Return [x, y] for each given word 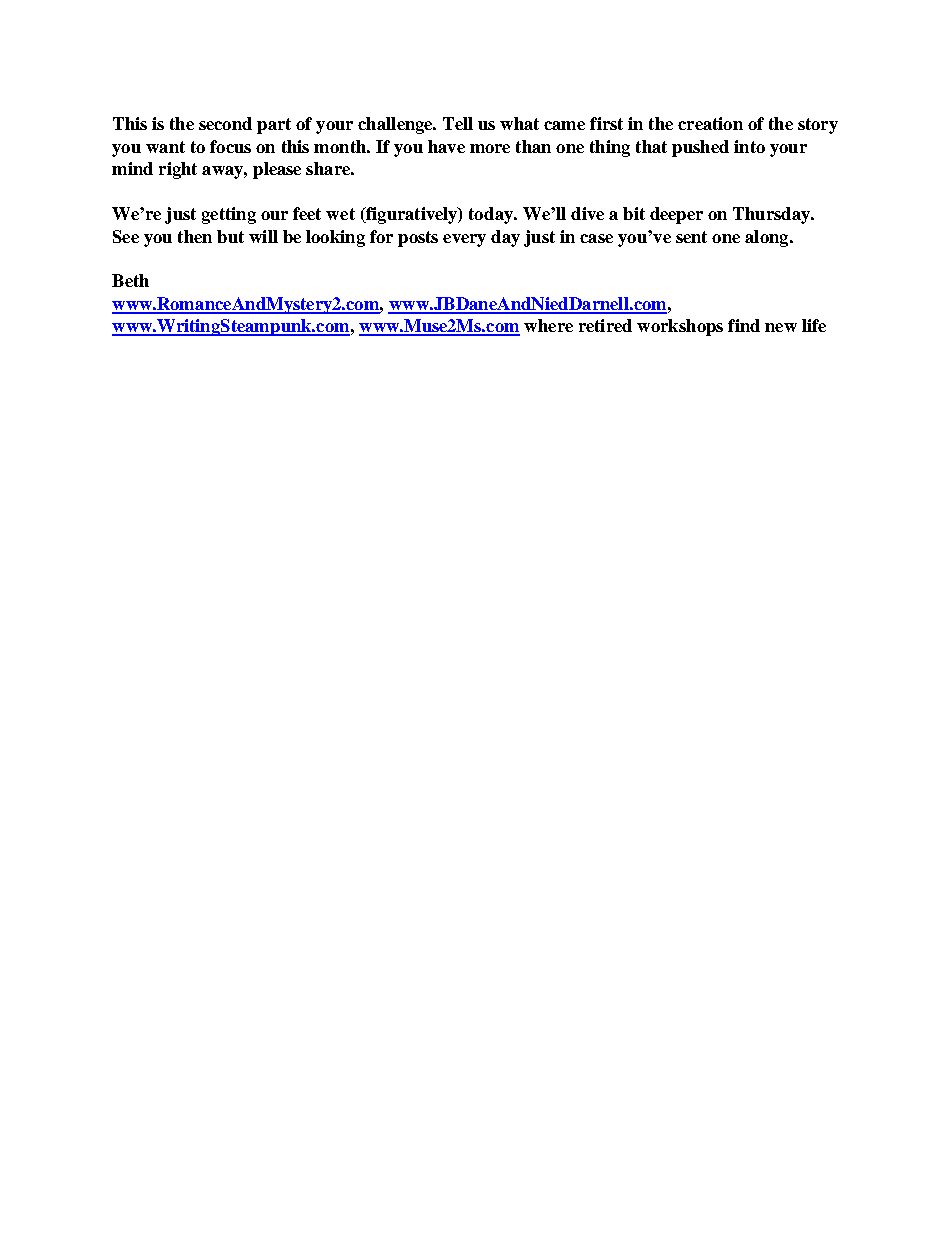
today [492, 215]
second [225, 123]
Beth [130, 280]
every [464, 240]
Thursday [772, 215]
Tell [458, 123]
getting [229, 215]
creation [710, 123]
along [768, 238]
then [195, 236]
